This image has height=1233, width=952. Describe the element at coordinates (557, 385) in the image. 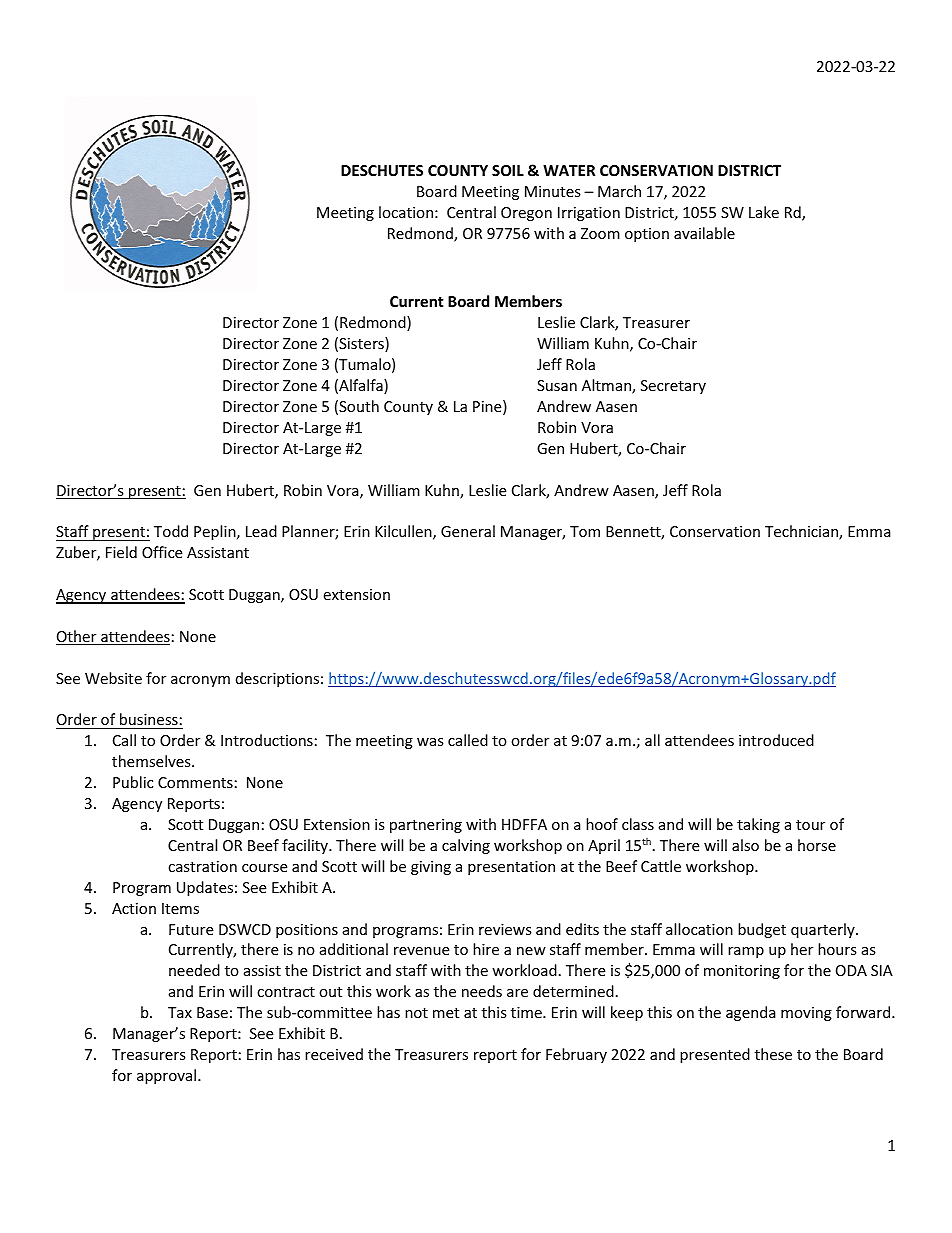

I see `Susan` at that location.
